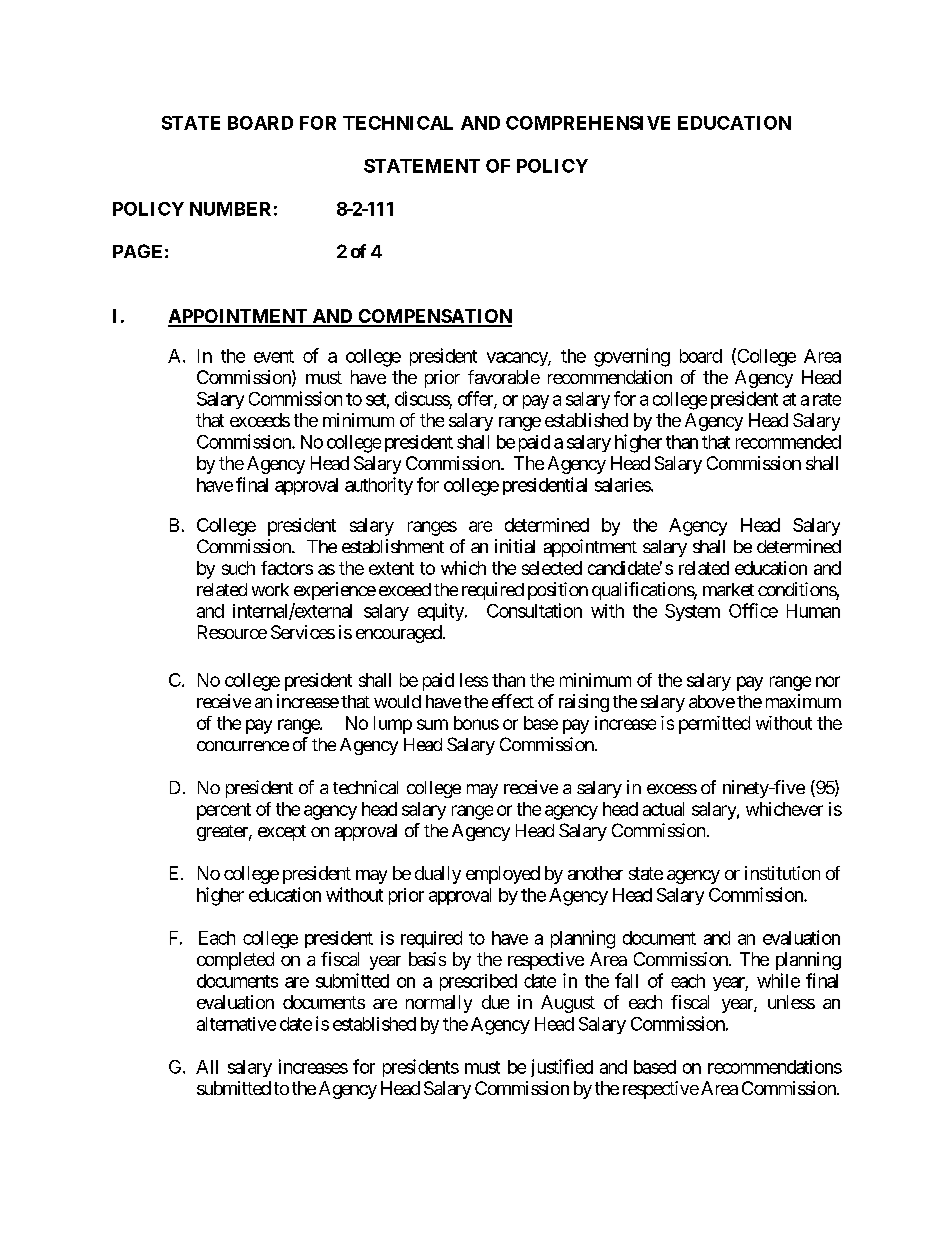 The width and height of the image is (952, 1233). What do you see at coordinates (270, 589) in the image?
I see `work` at bounding box center [270, 589].
